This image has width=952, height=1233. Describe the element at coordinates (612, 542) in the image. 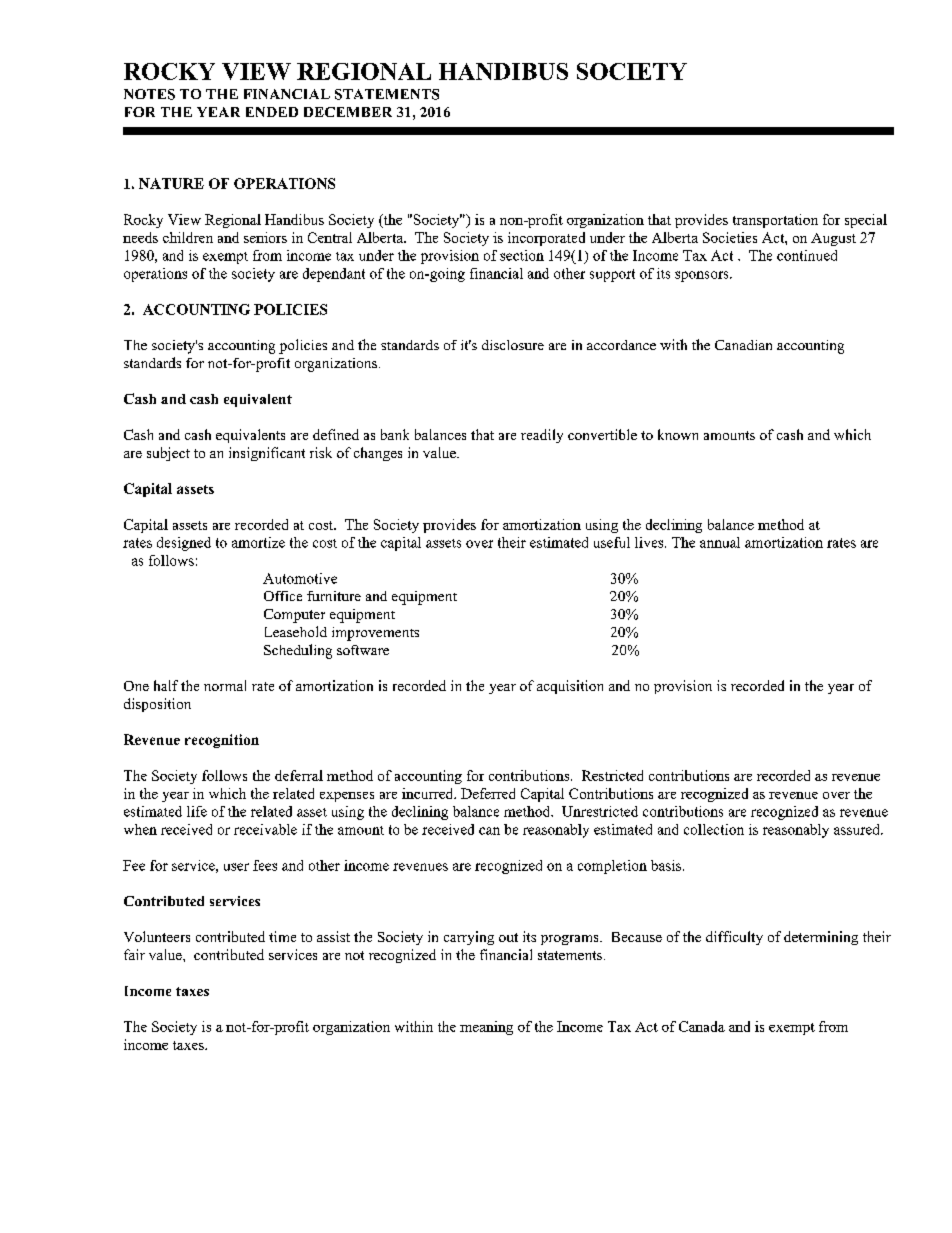

I see `useful` at that location.
